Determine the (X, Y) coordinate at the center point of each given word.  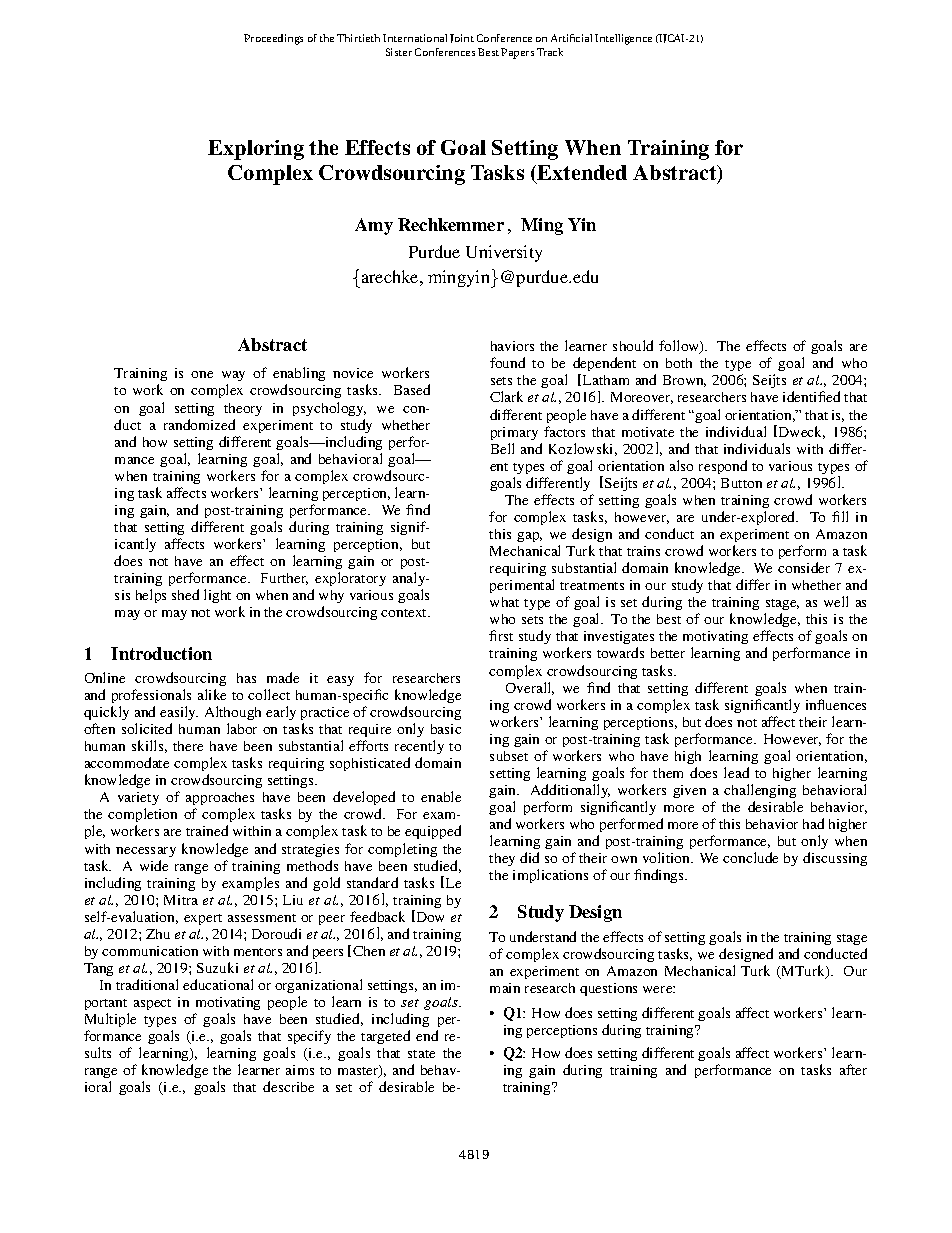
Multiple (110, 1020)
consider (804, 567)
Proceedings (273, 39)
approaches (220, 800)
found (507, 362)
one (202, 374)
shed (185, 594)
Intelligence (623, 39)
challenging (760, 791)
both (679, 363)
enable (441, 796)
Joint (462, 38)
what (504, 602)
